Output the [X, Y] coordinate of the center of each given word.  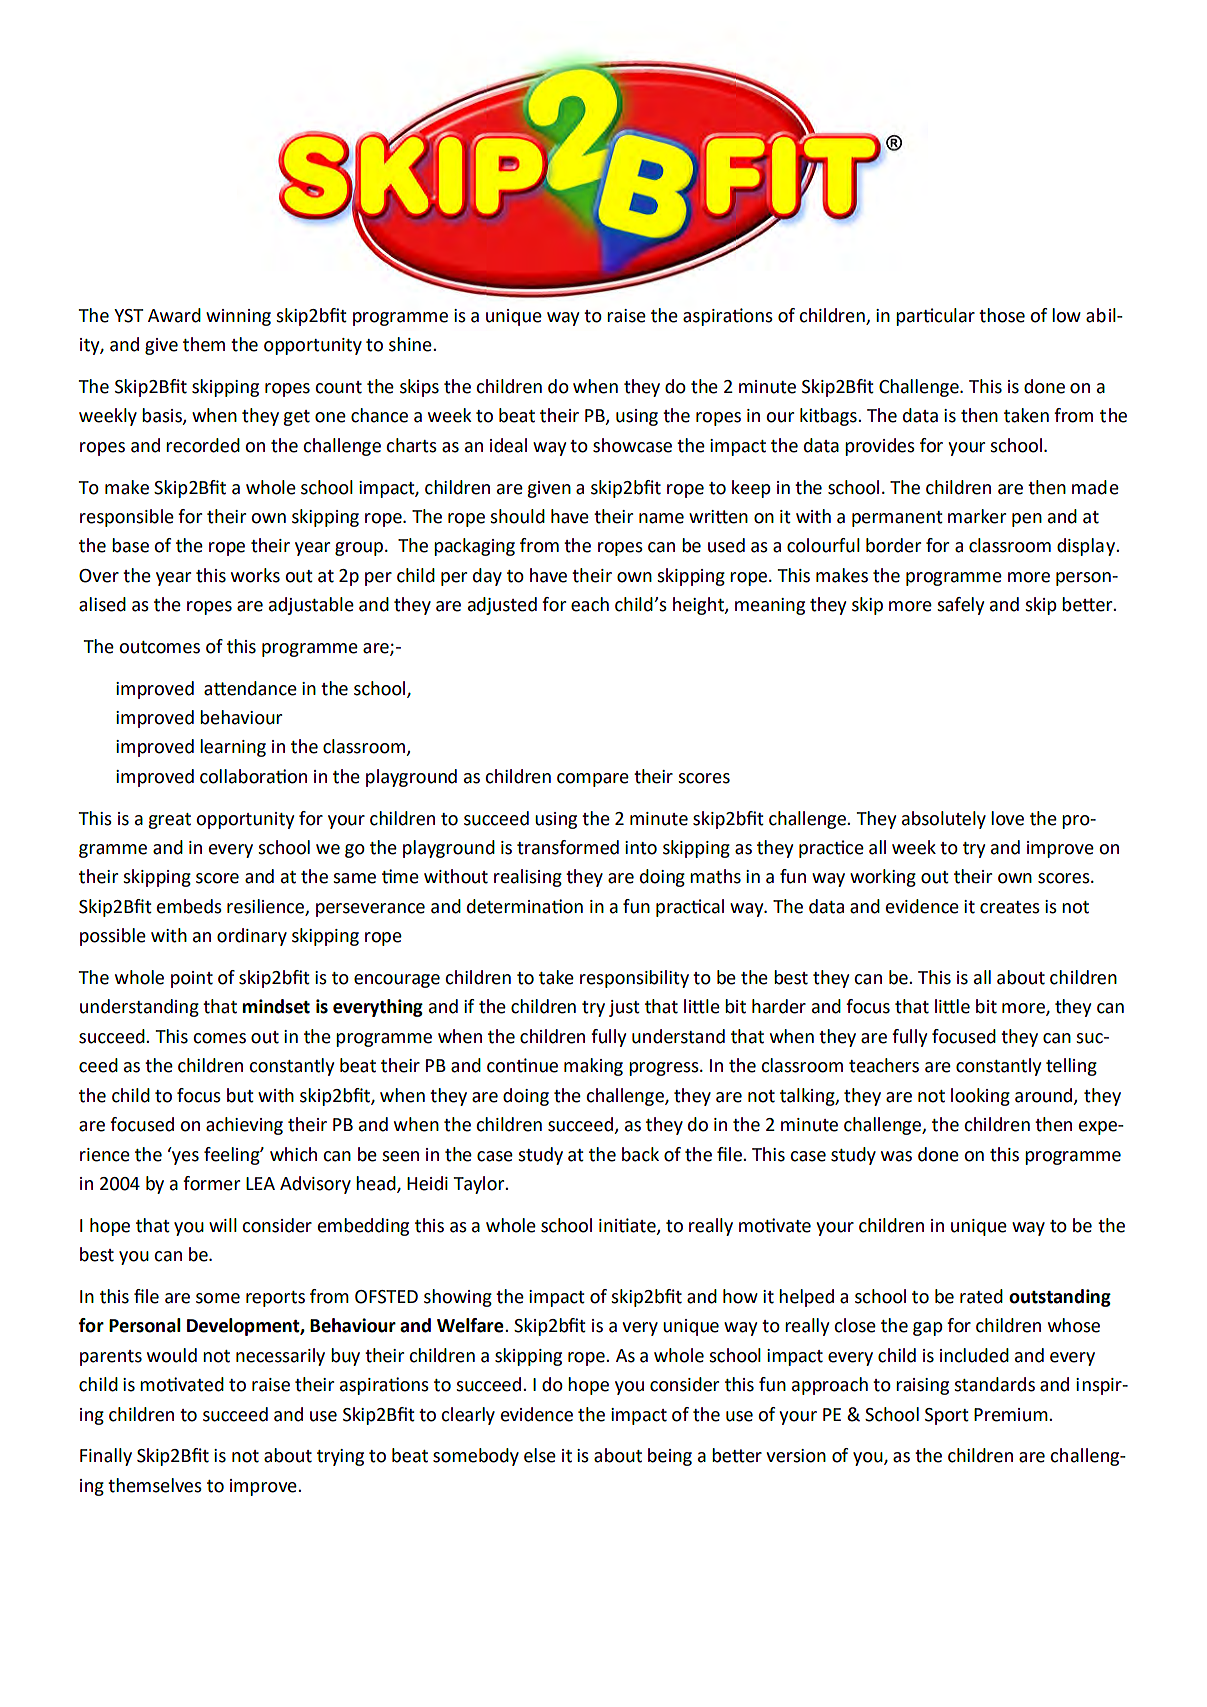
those [1002, 315]
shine [411, 344]
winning [238, 317]
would [172, 1355]
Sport [947, 1416]
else [540, 1455]
